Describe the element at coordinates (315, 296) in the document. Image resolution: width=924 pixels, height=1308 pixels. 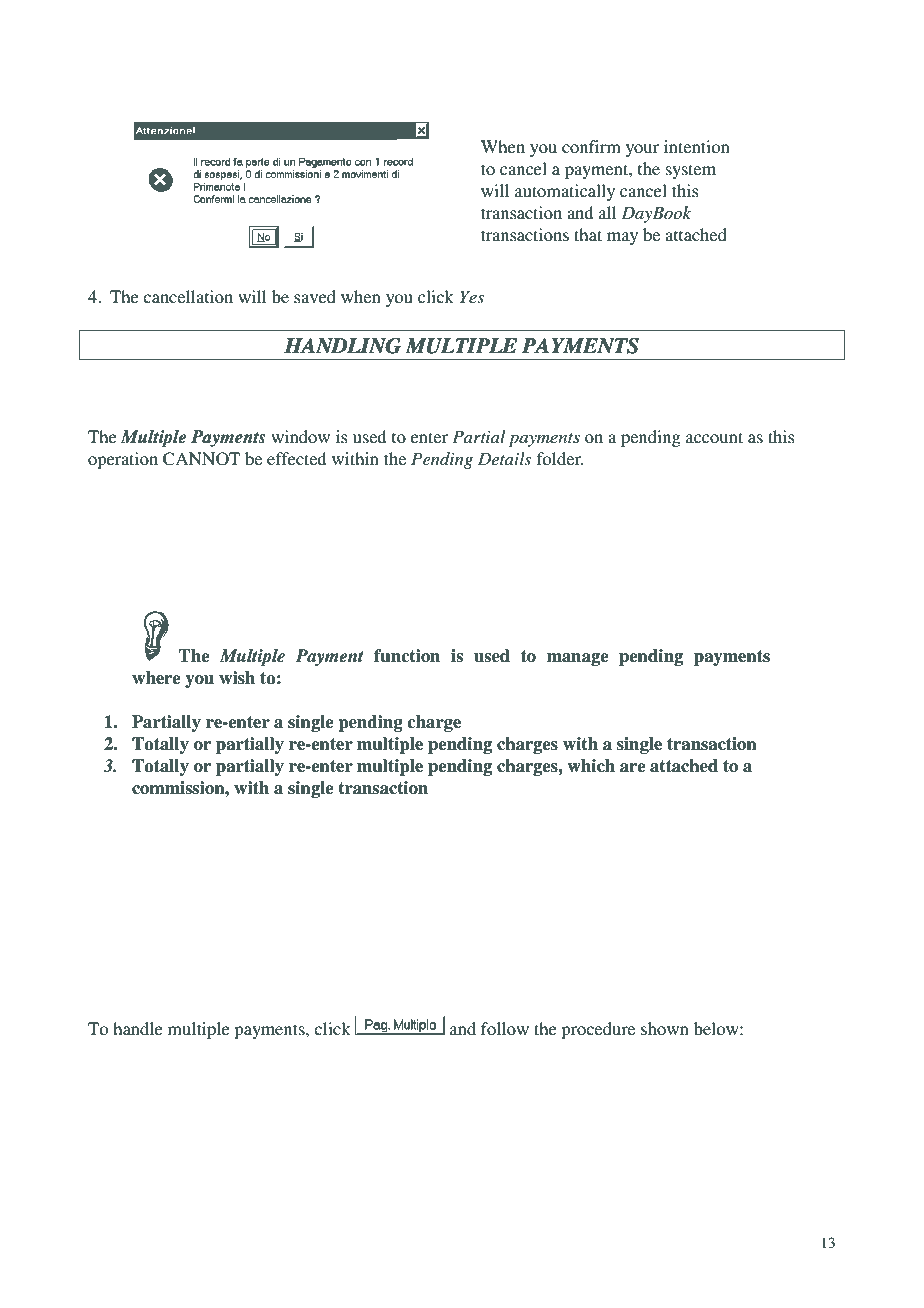
I see `saved` at that location.
